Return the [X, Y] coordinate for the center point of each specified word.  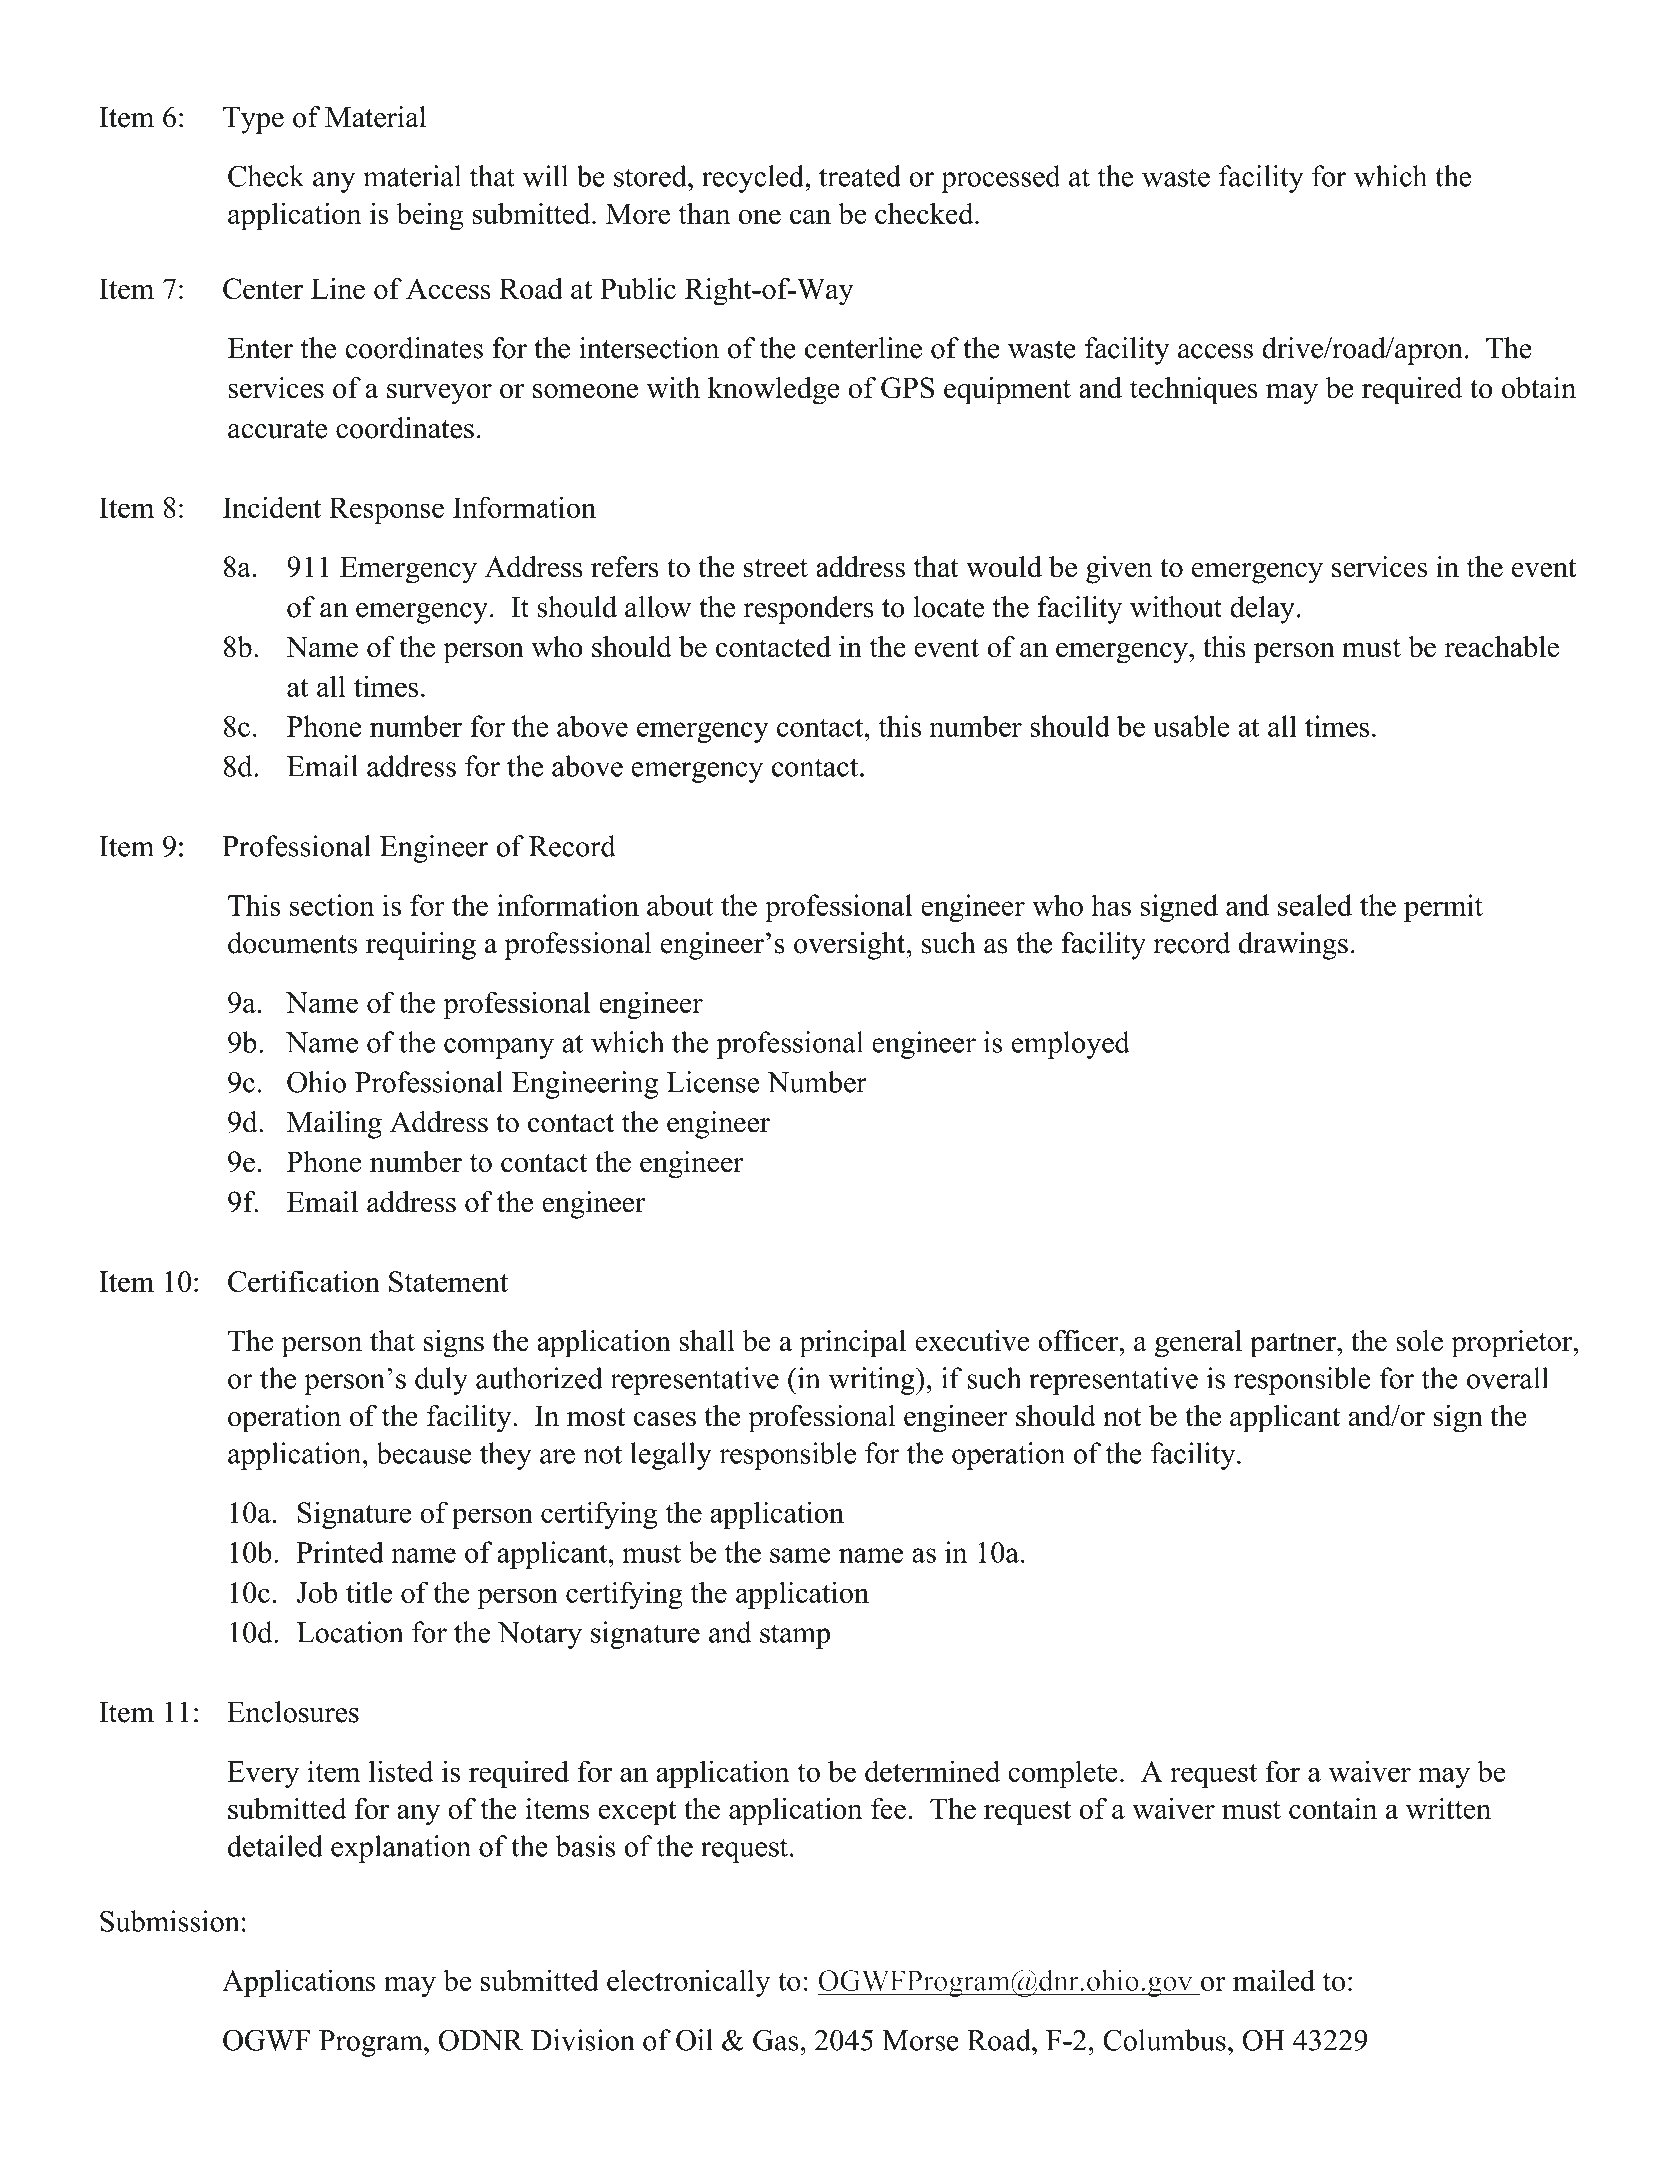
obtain [1539, 388]
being [430, 216]
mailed [1274, 1980]
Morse [920, 2040]
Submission [170, 1921]
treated [860, 176]
